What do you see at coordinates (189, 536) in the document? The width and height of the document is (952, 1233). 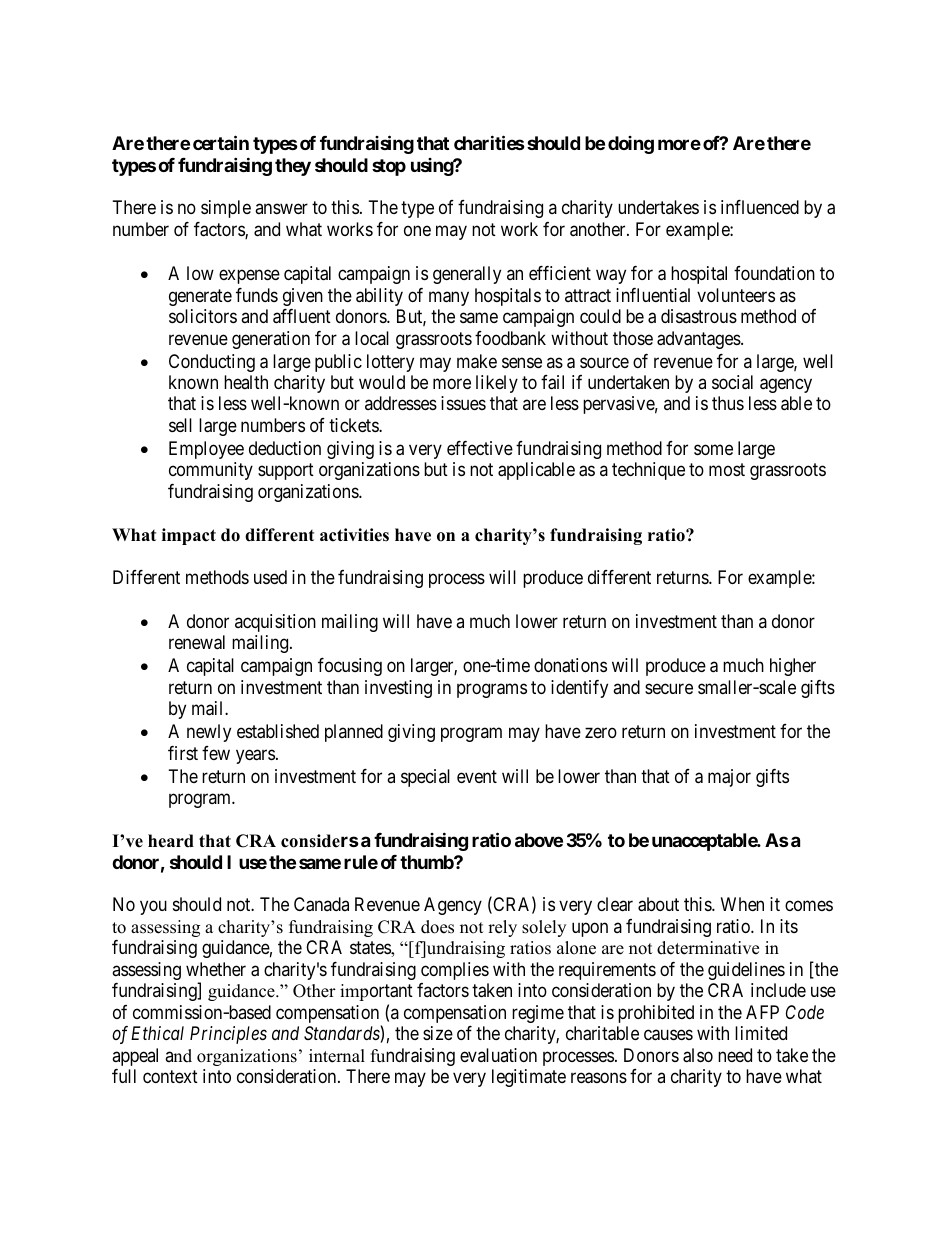 I see `impact` at bounding box center [189, 536].
